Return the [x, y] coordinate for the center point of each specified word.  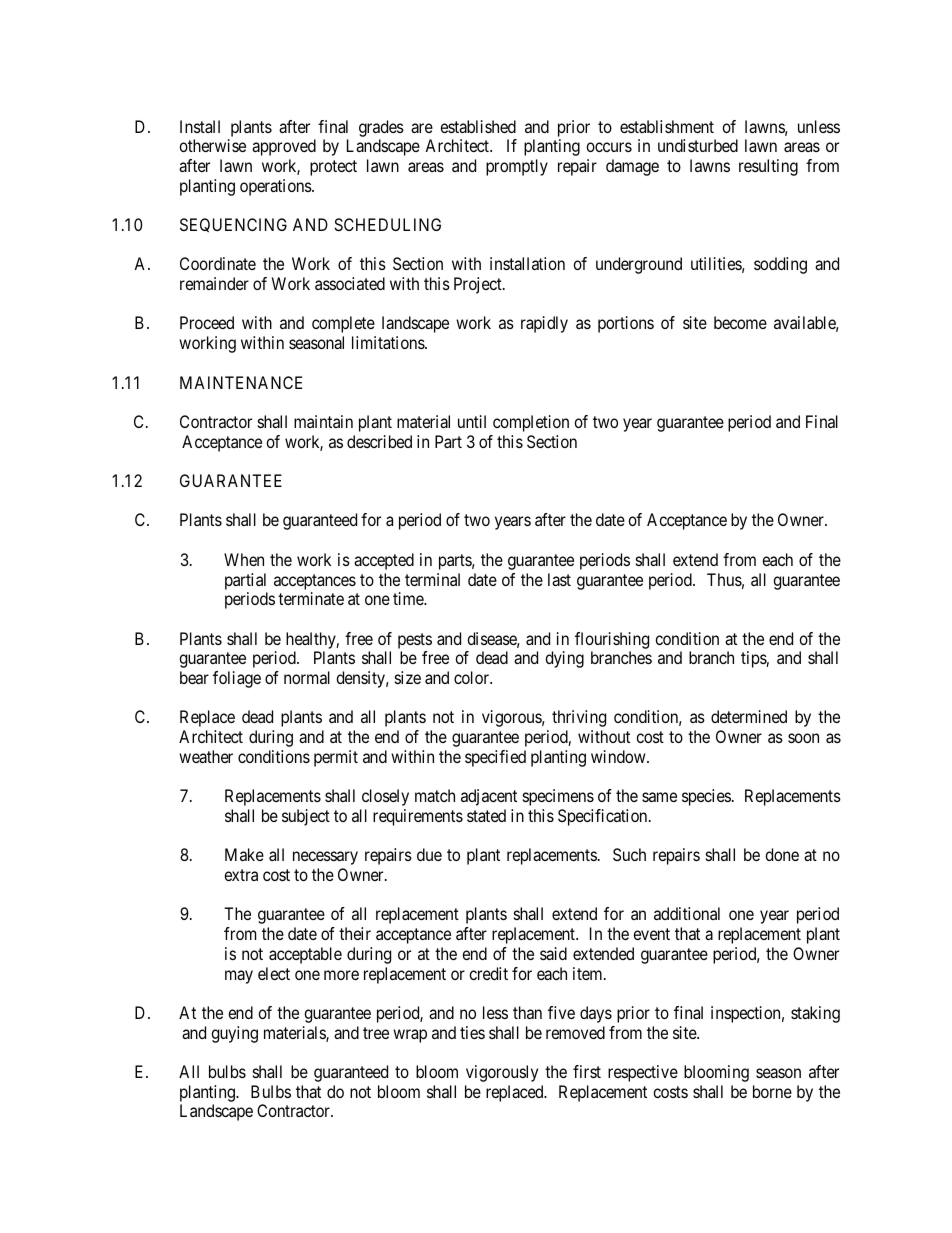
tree [376, 1033]
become [740, 322]
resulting [768, 167]
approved [284, 147]
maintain [323, 421]
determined [749, 716]
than [527, 1012]
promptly [517, 167]
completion [531, 423]
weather [206, 756]
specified [495, 758]
